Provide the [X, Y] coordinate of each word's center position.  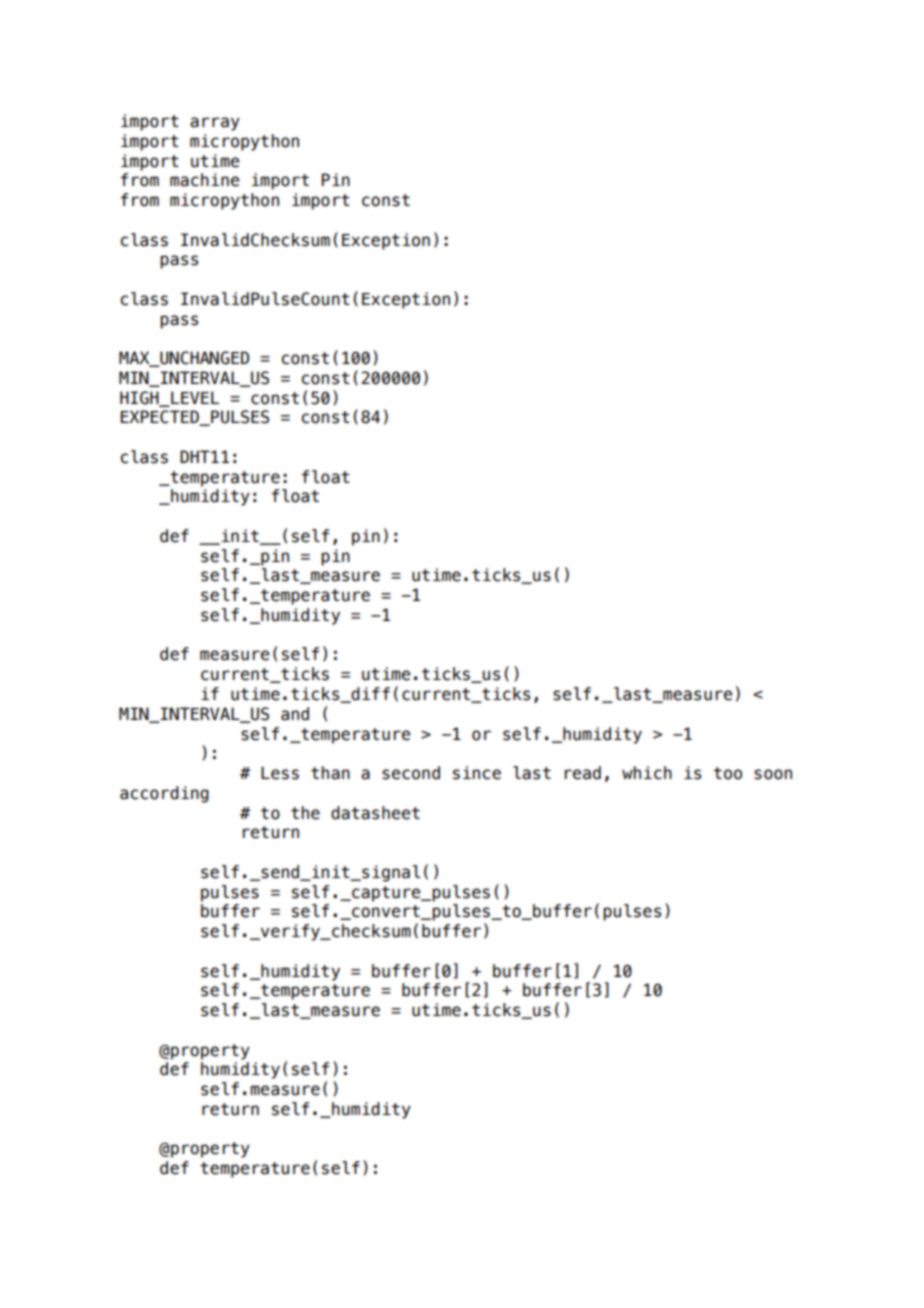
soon [773, 774]
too [728, 773]
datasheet [375, 813]
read [583, 773]
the [305, 813]
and [295, 714]
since [477, 773]
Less [280, 773]
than [330, 773]
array [215, 124]
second [411, 773]
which [647, 773]
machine [205, 180]
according [164, 794]
